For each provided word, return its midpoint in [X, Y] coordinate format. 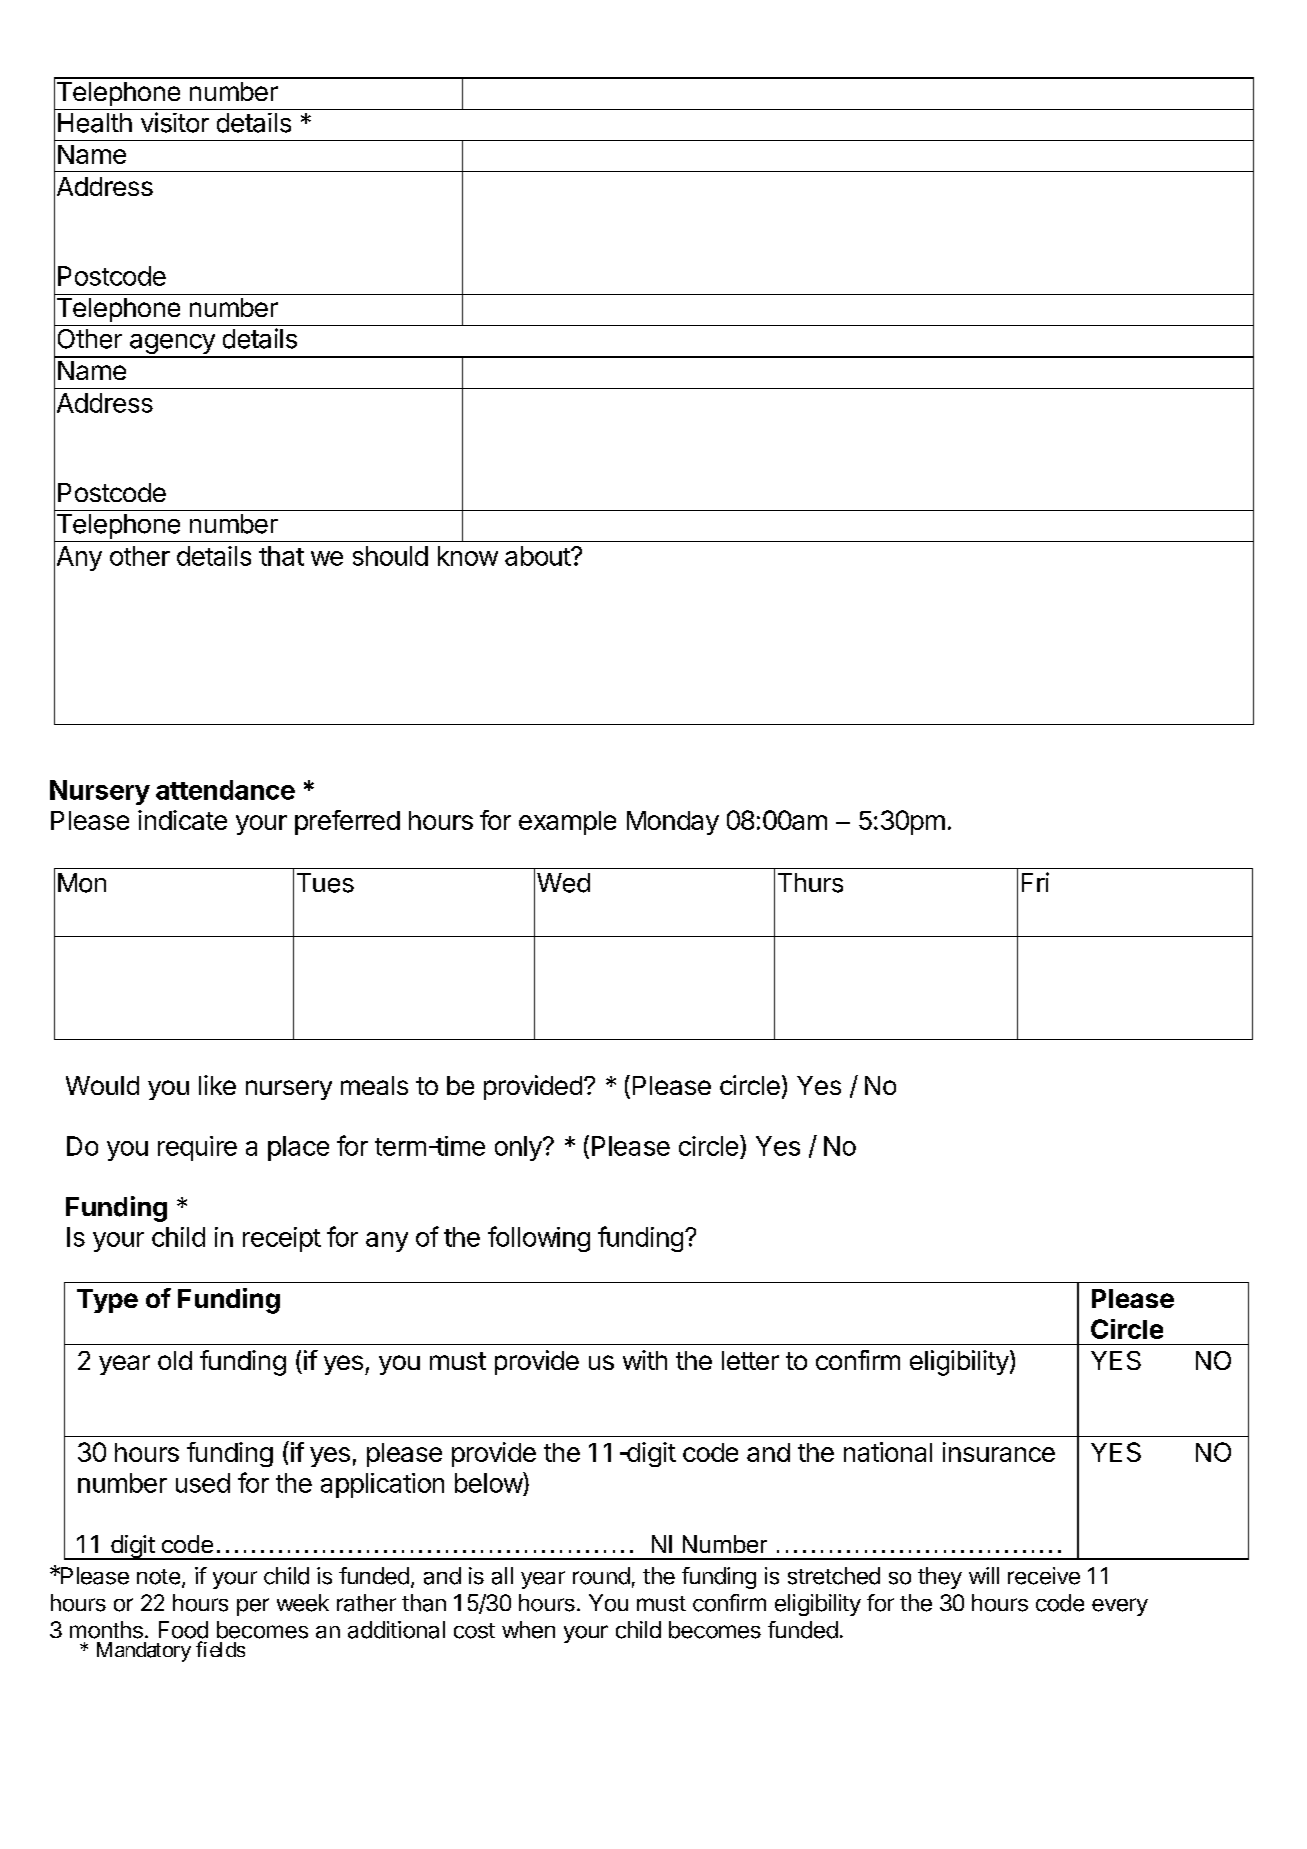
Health [95, 123]
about [538, 556]
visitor [175, 122]
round [601, 1576]
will [984, 1575]
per [253, 1607]
